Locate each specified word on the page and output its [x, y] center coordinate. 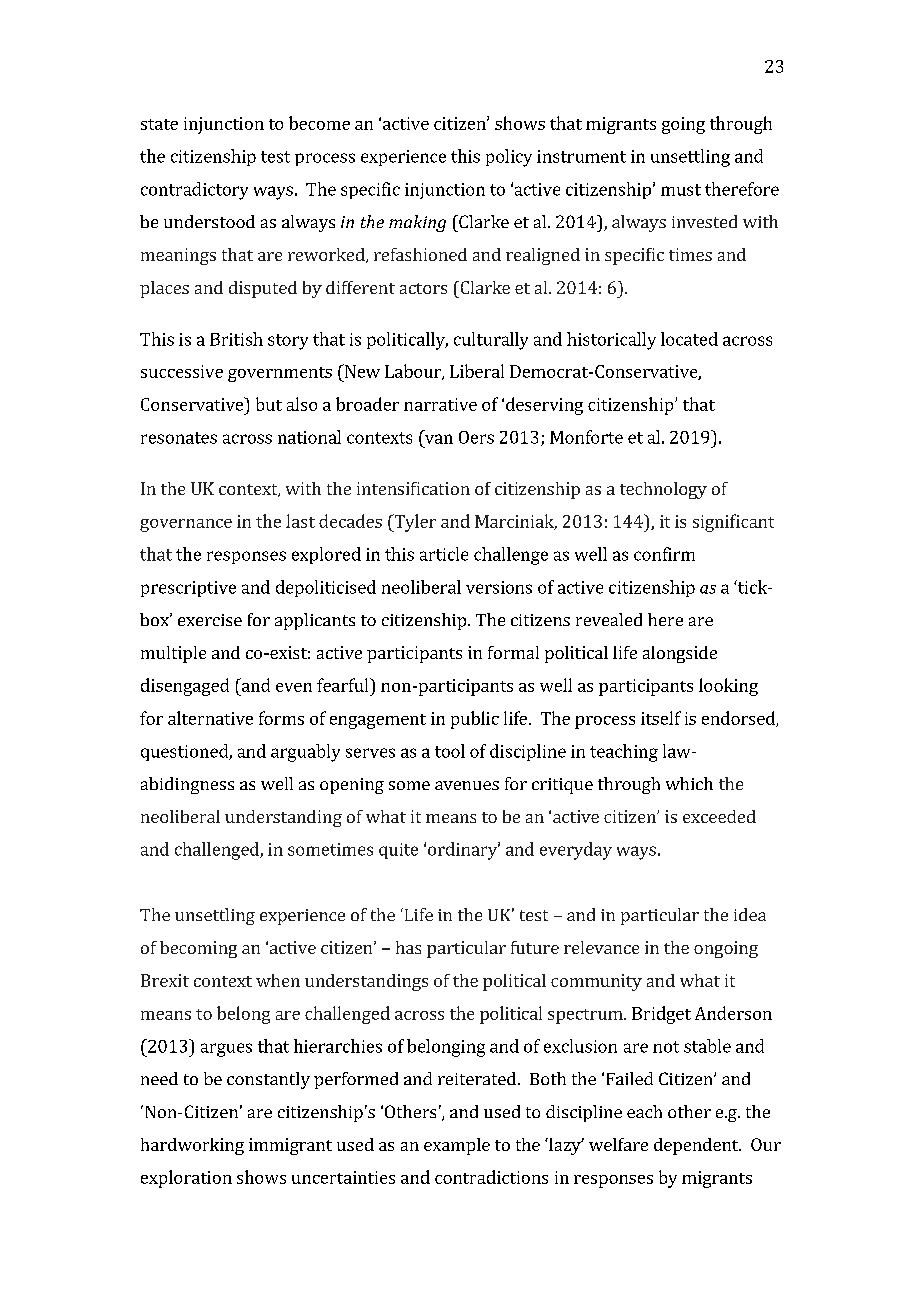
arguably [305, 753]
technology [663, 490]
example [457, 1146]
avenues [467, 785]
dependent [697, 1146]
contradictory [194, 191]
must [681, 190]
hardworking [192, 1146]
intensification [413, 488]
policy [509, 158]
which [689, 783]
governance [186, 525]
